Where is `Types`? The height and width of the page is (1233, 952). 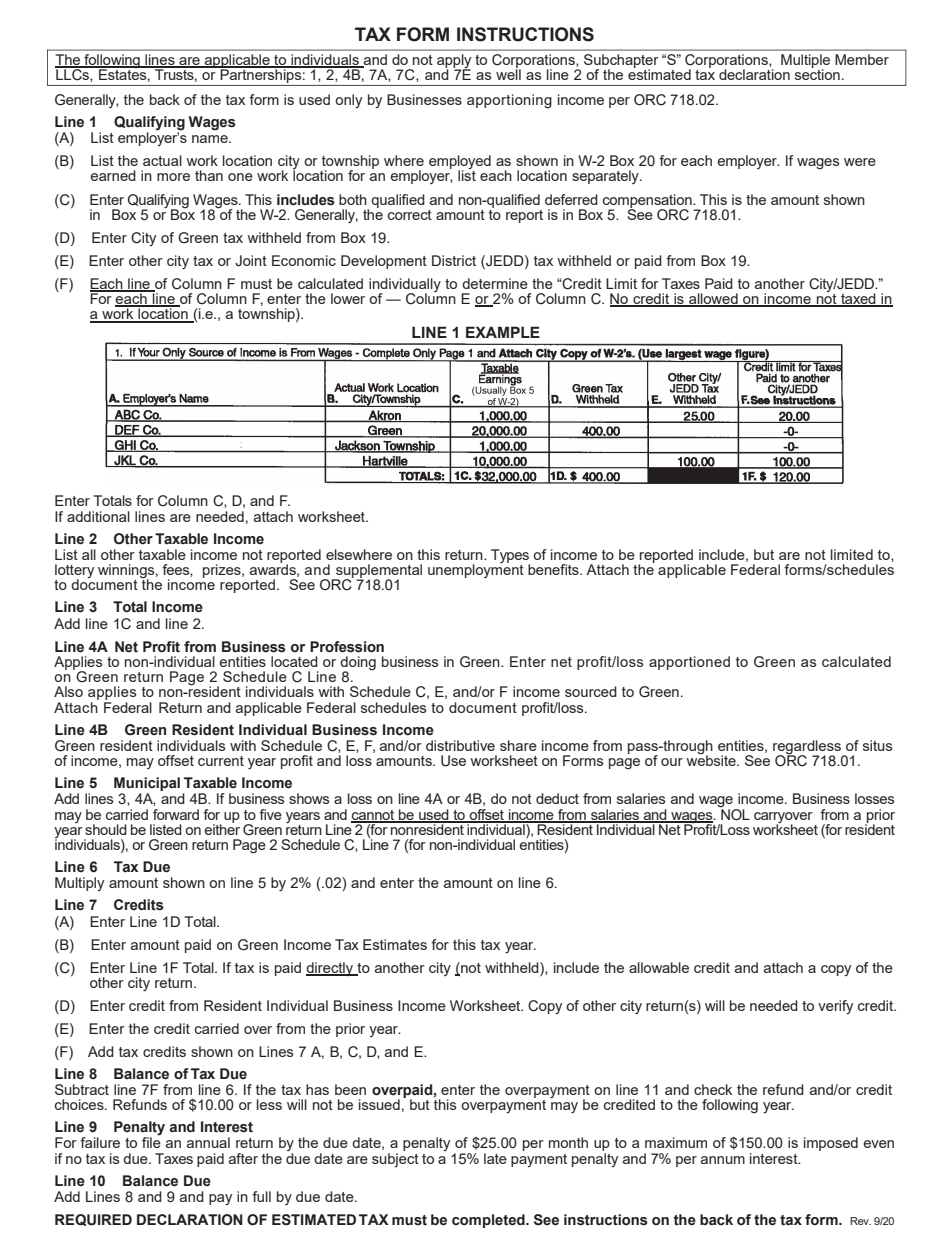 Types is located at coordinates (510, 557).
